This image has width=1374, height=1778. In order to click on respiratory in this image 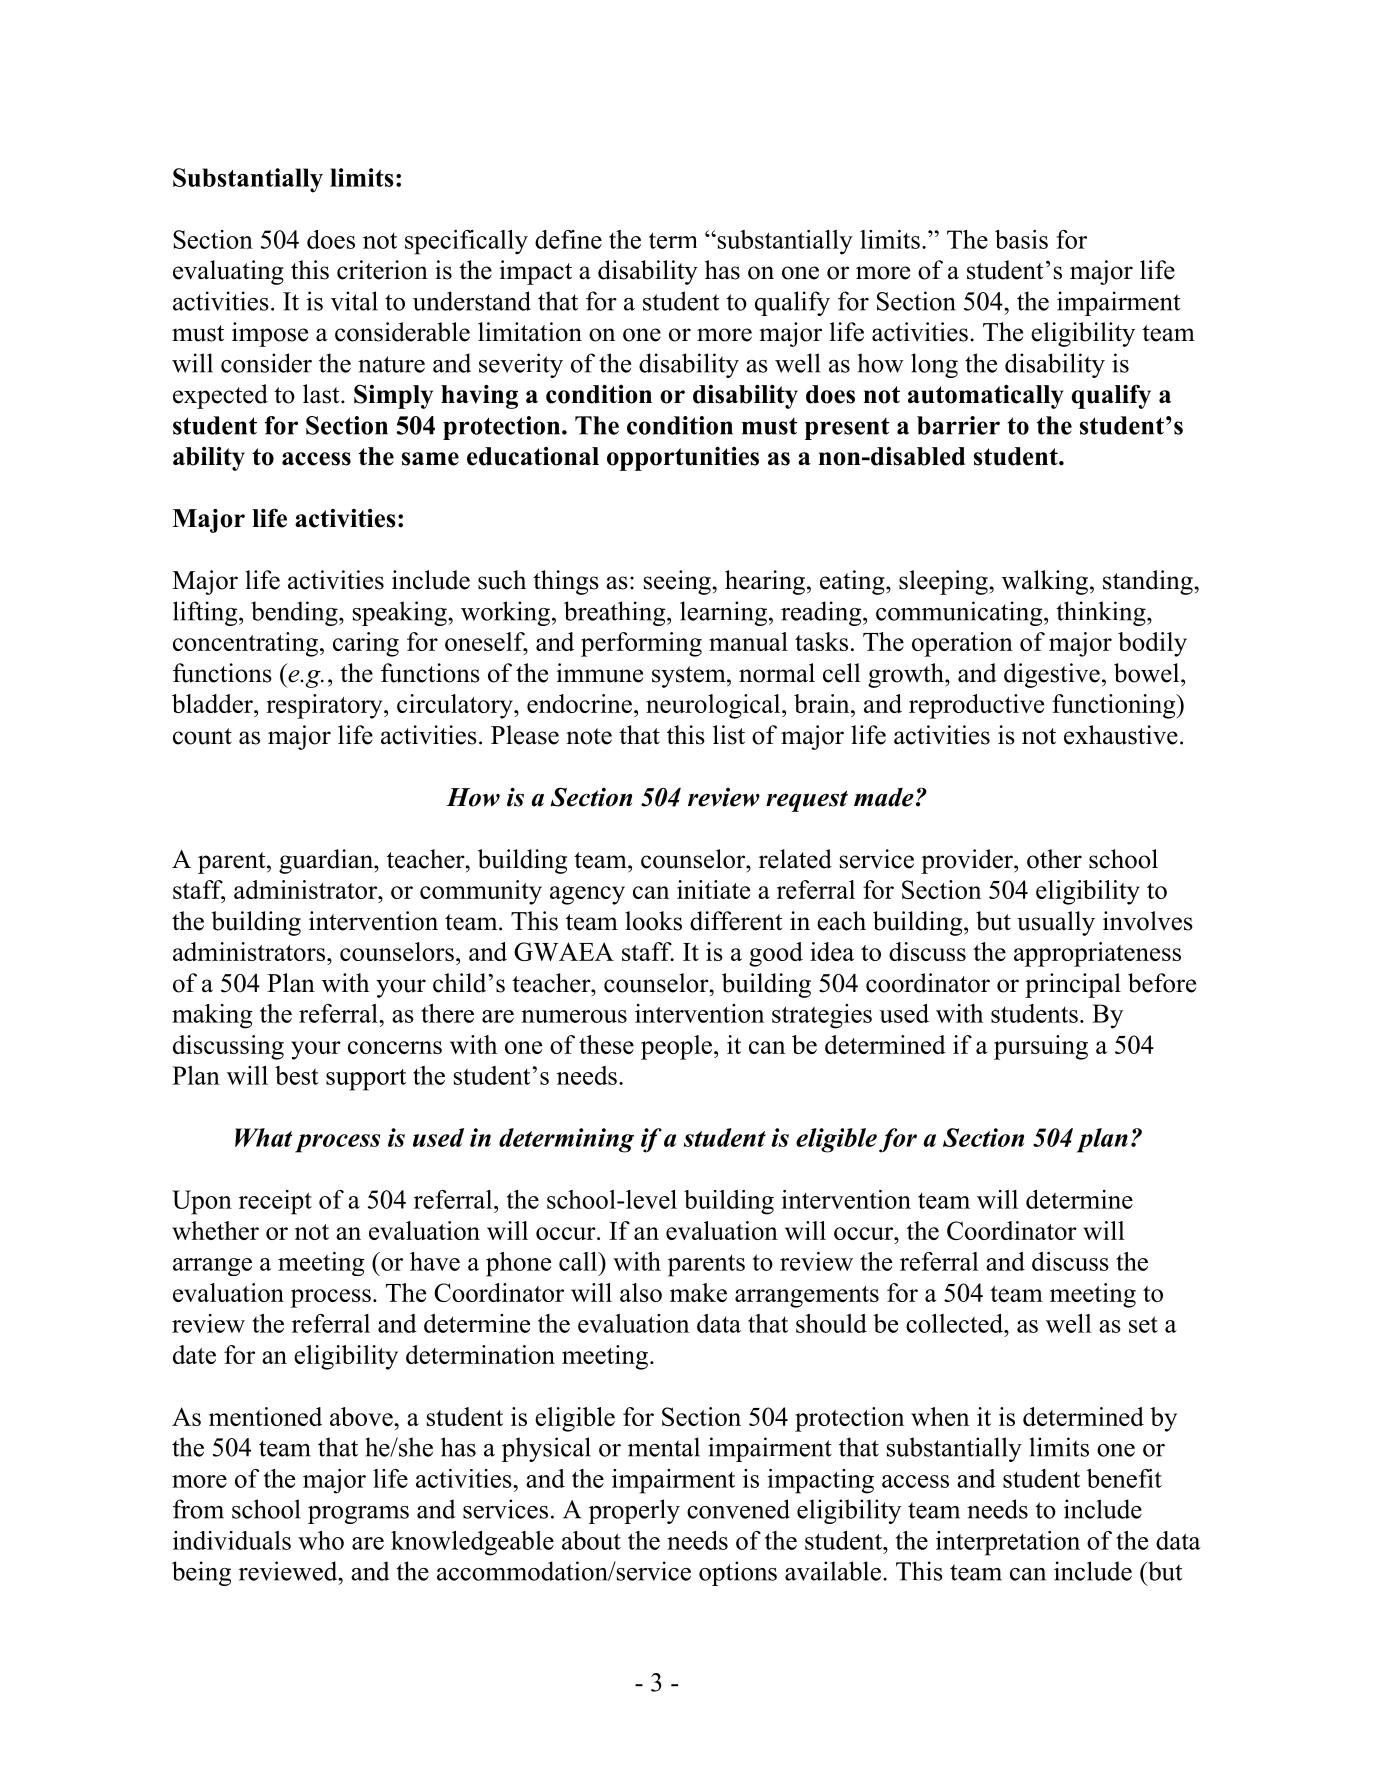, I will do `click(325, 706)`.
